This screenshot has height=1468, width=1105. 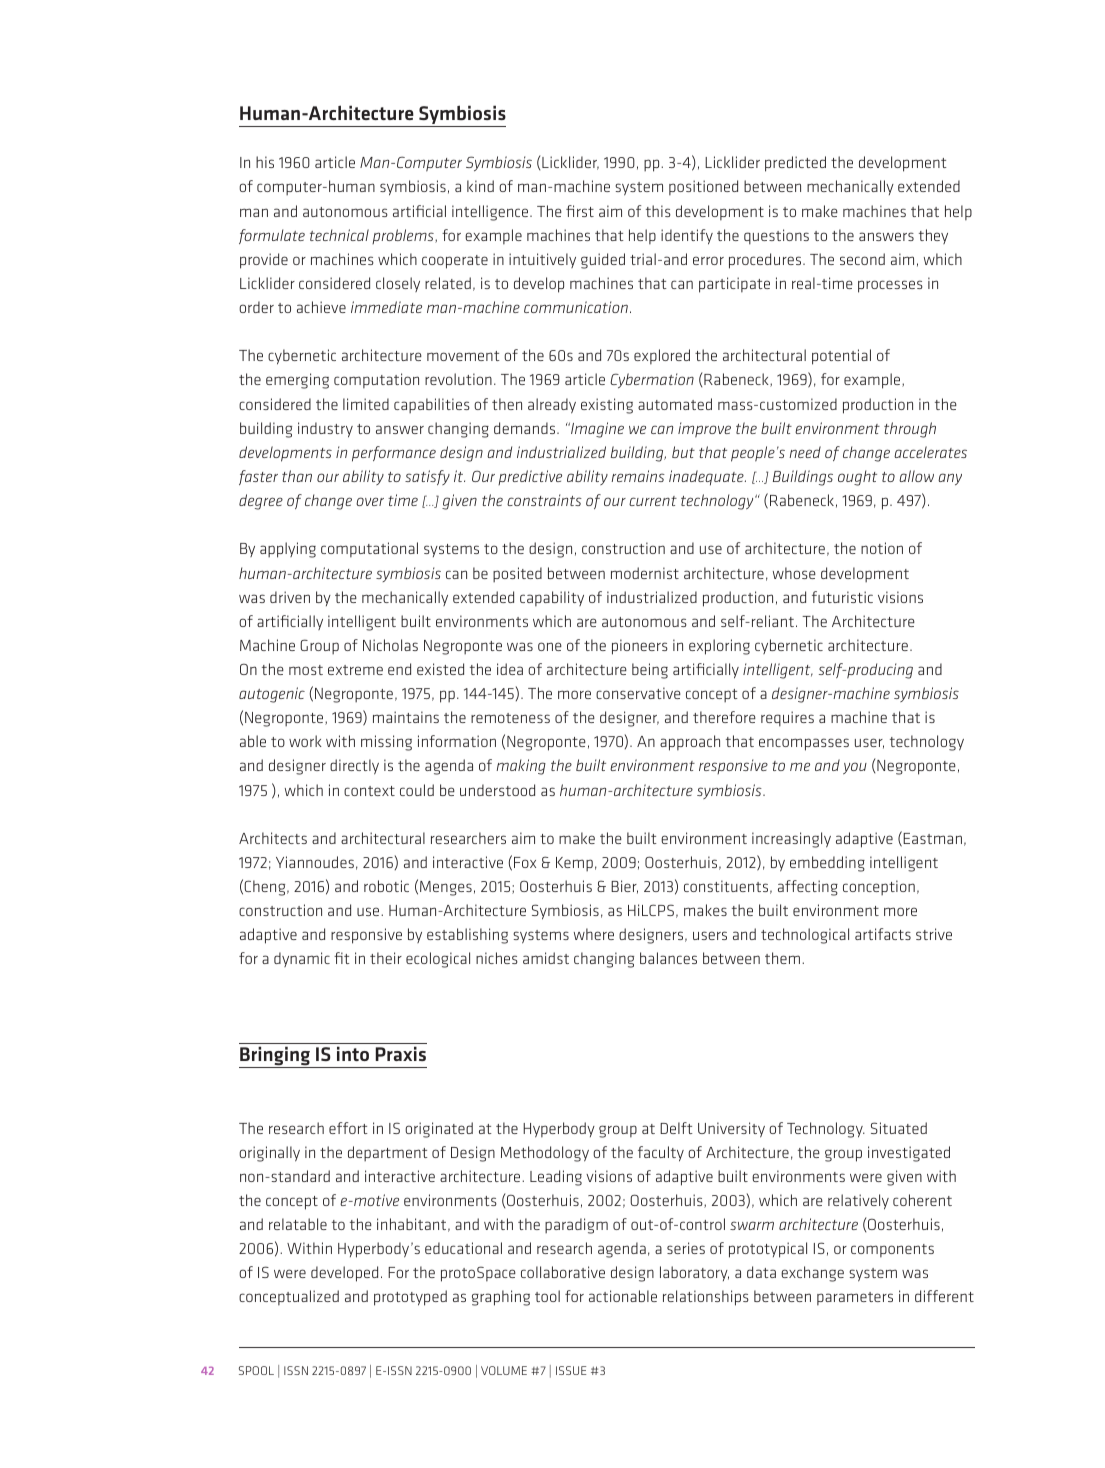 What do you see at coordinates (386, 886) in the screenshot?
I see `robotic` at bounding box center [386, 886].
